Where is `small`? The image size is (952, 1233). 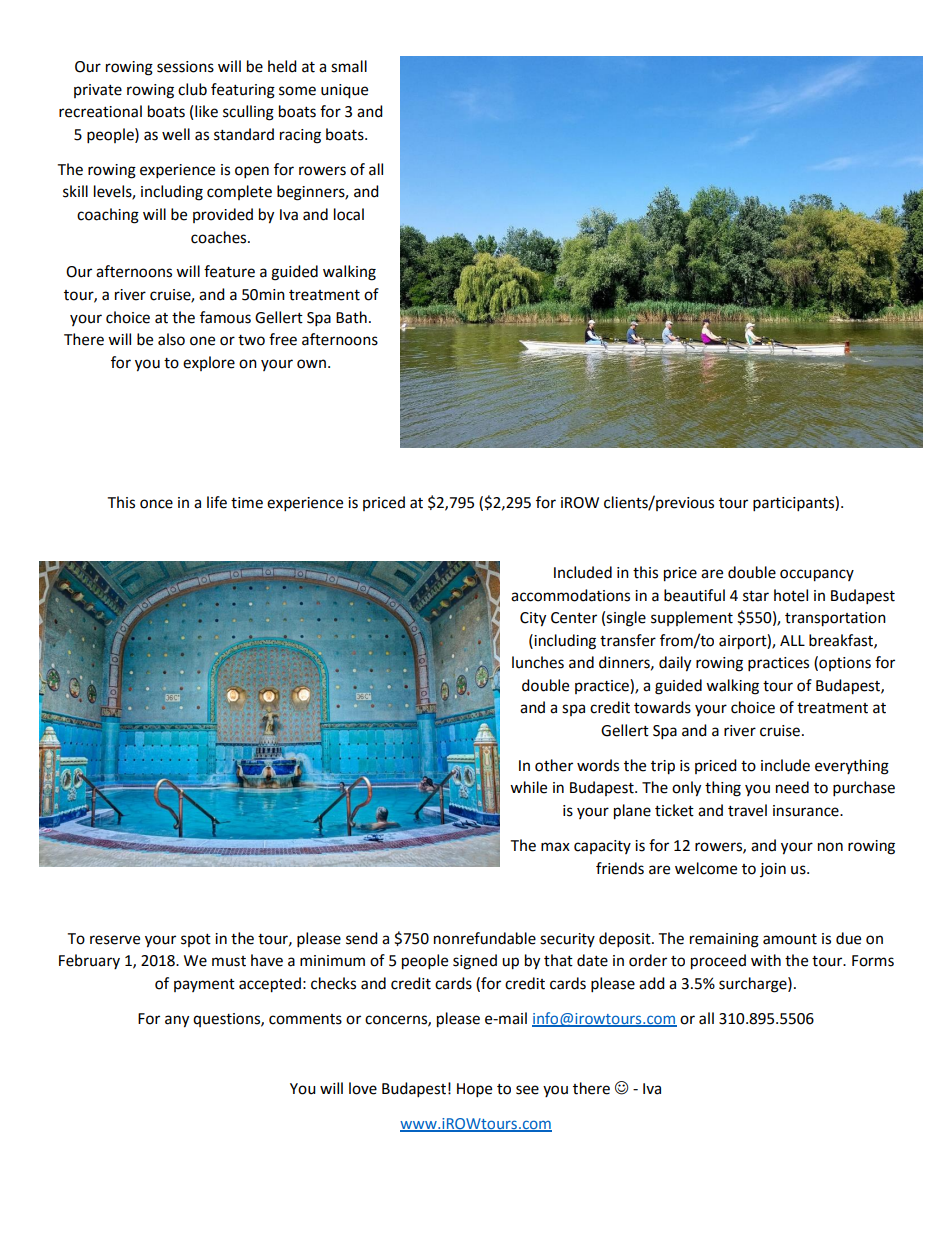
small is located at coordinates (349, 66).
